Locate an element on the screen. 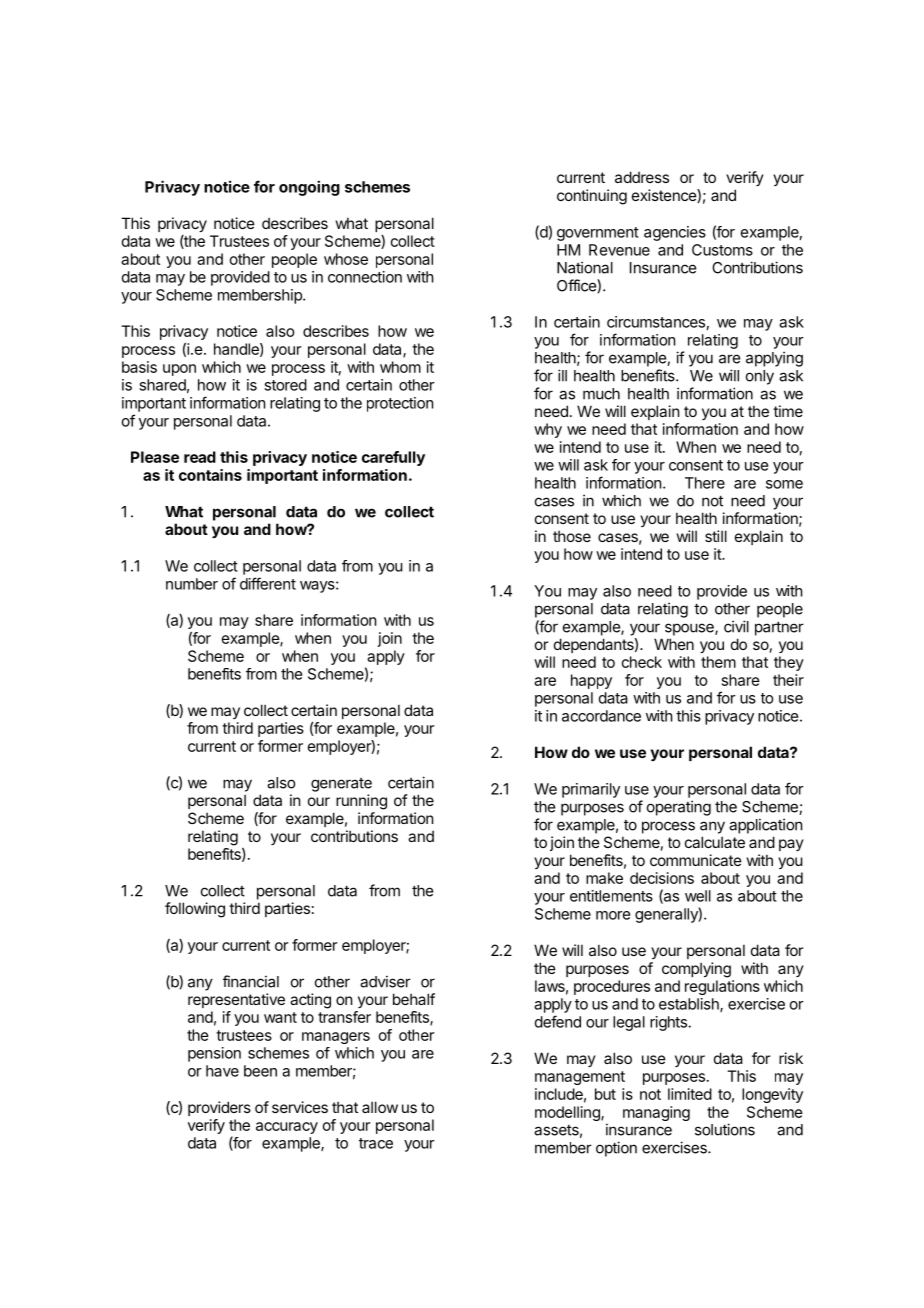 Image resolution: width=924 pixels, height=1308 pixels. have is located at coordinates (222, 1071).
